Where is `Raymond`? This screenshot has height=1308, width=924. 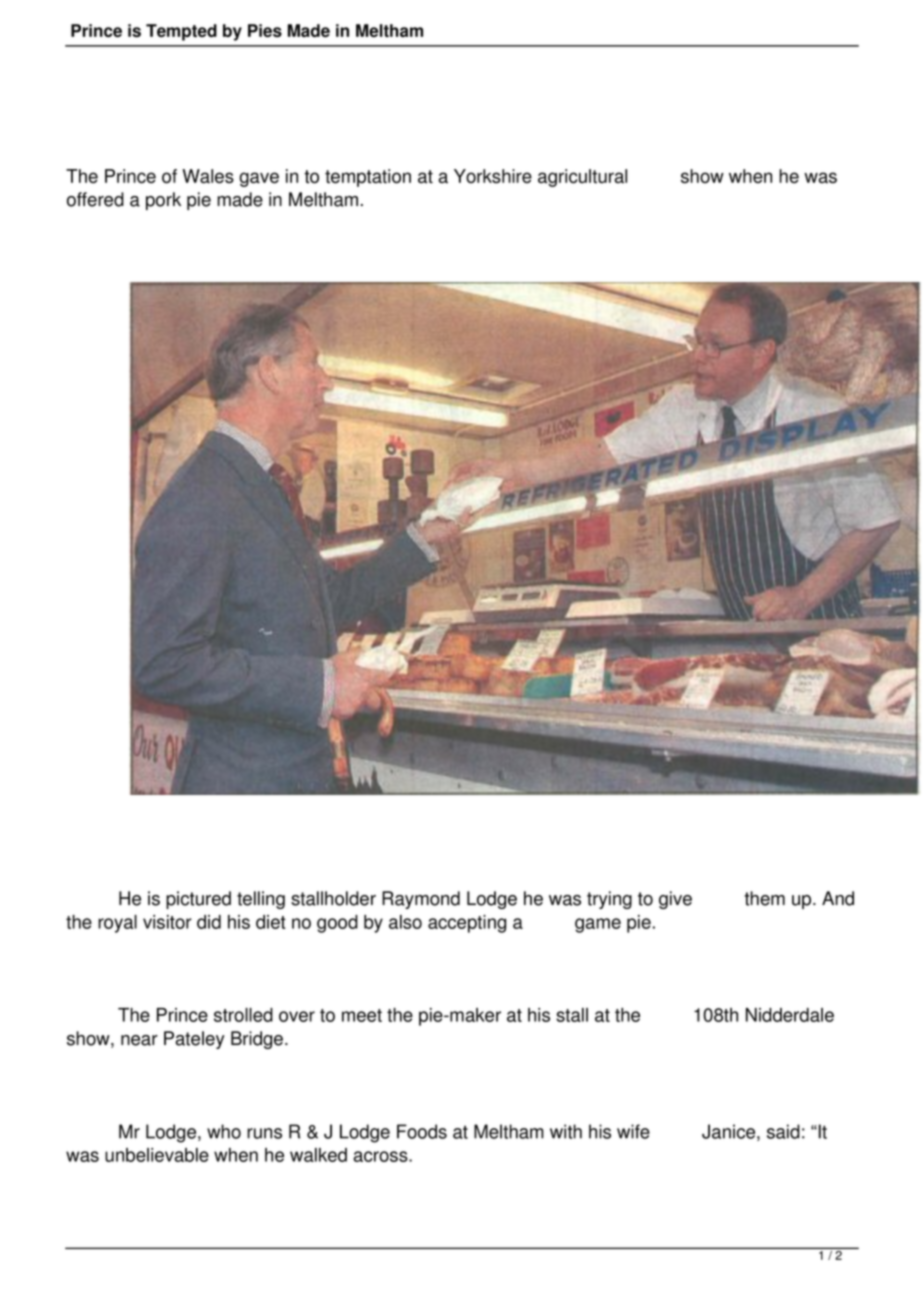
Raymond is located at coordinates (421, 900).
